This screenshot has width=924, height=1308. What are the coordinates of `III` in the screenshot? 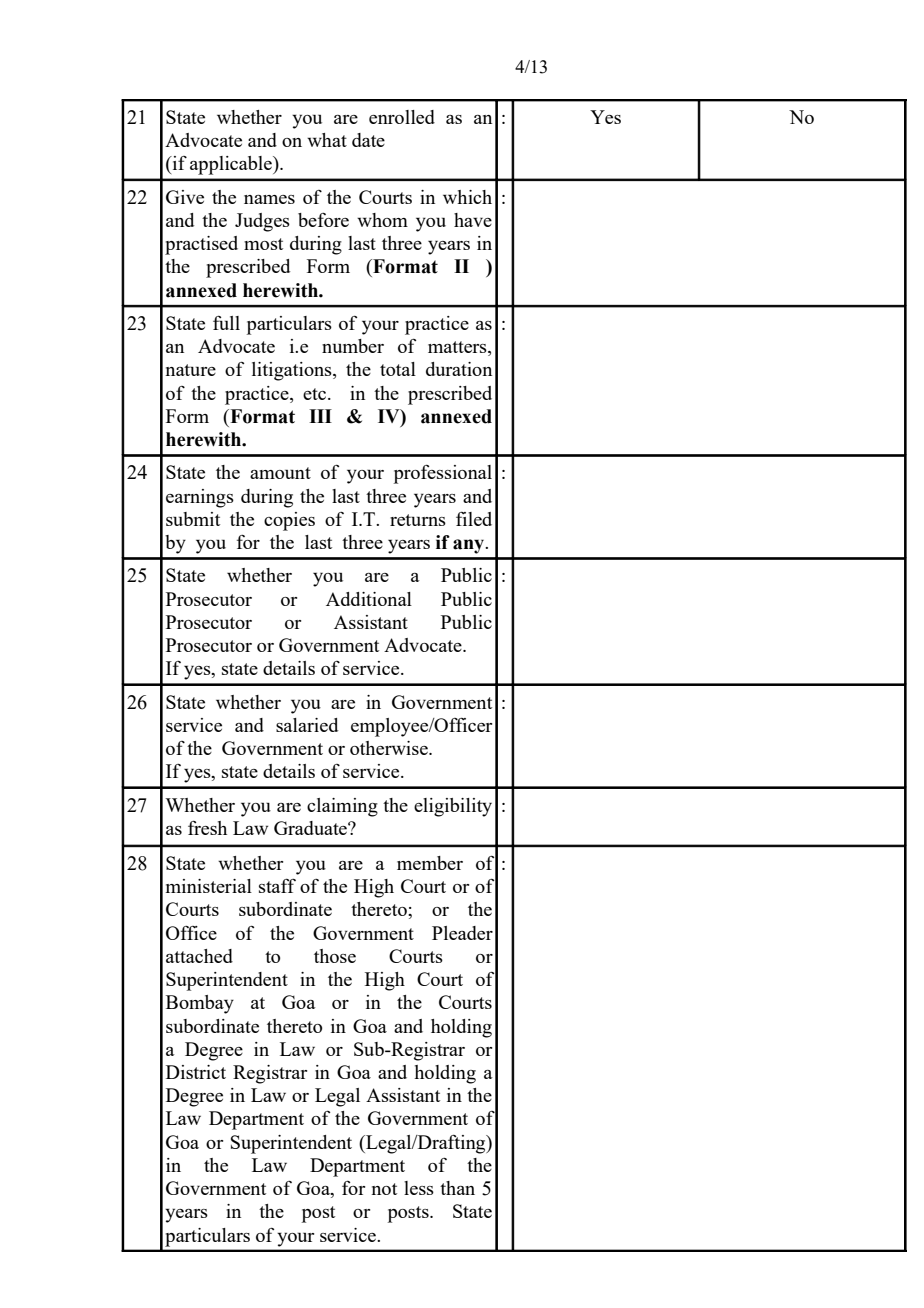 It's located at (320, 416).
